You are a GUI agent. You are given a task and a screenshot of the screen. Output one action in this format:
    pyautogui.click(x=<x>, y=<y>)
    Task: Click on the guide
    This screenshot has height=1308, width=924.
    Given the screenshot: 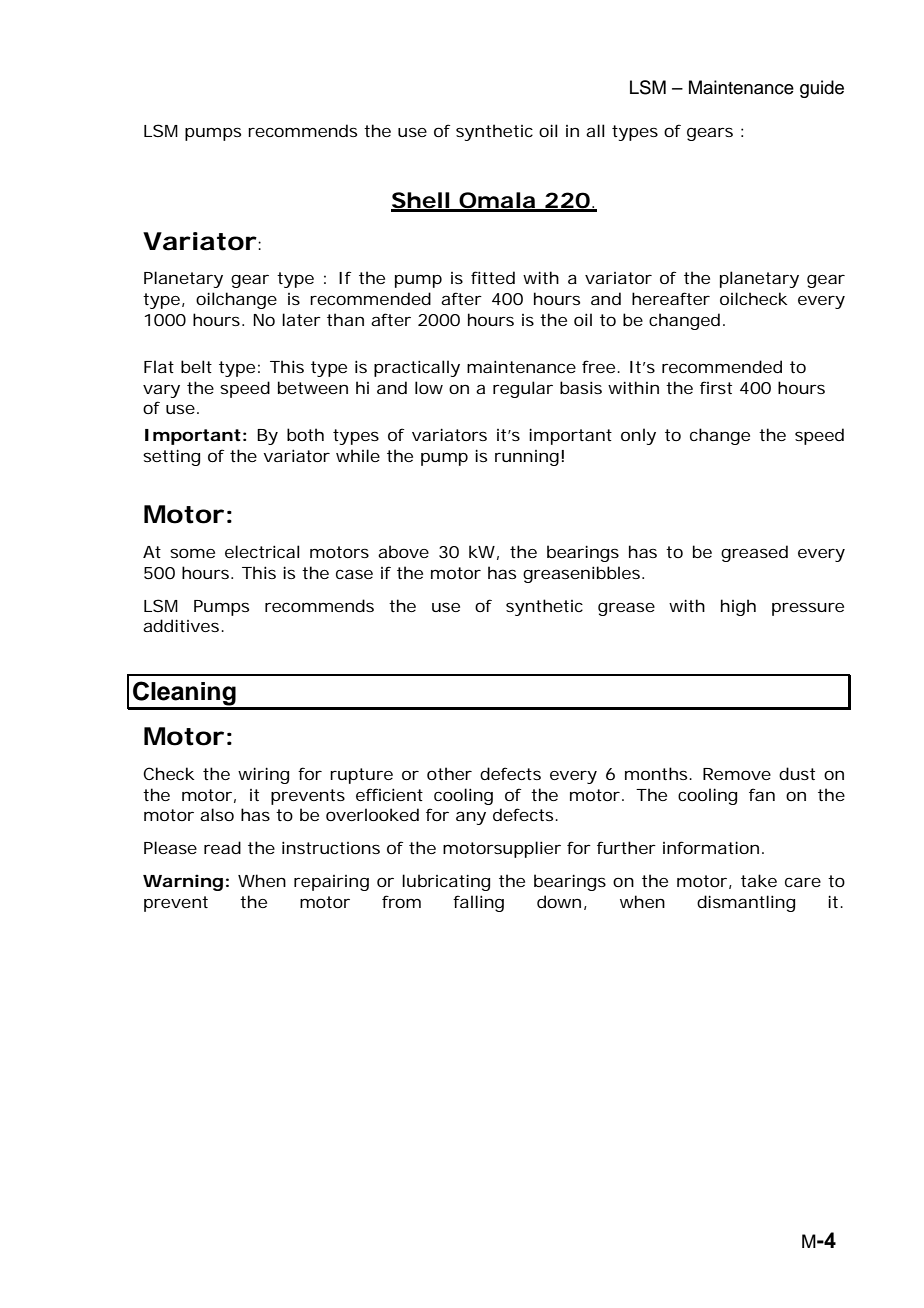 What is the action you would take?
    pyautogui.click(x=822, y=89)
